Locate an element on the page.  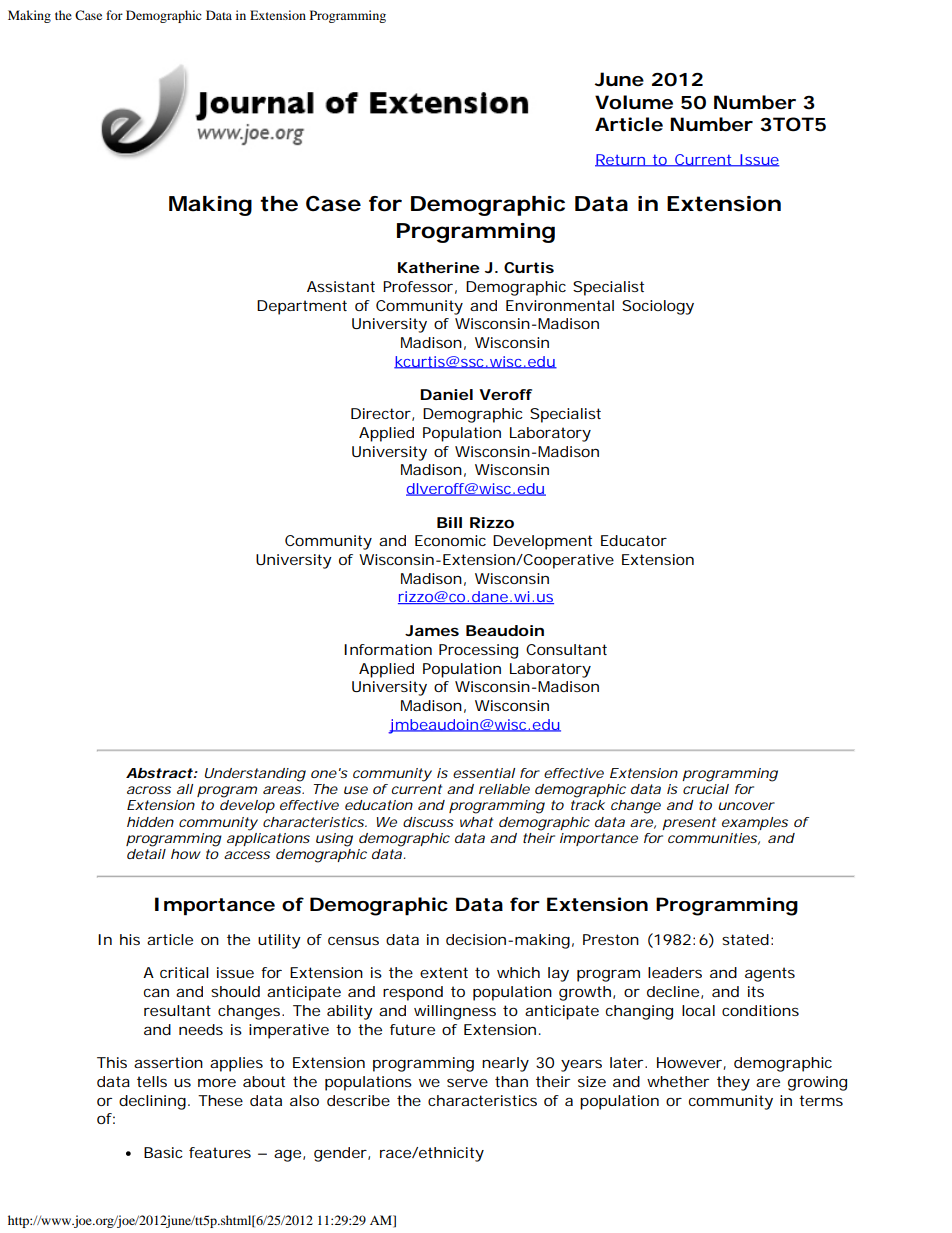
Abstract is located at coordinates (159, 773).
